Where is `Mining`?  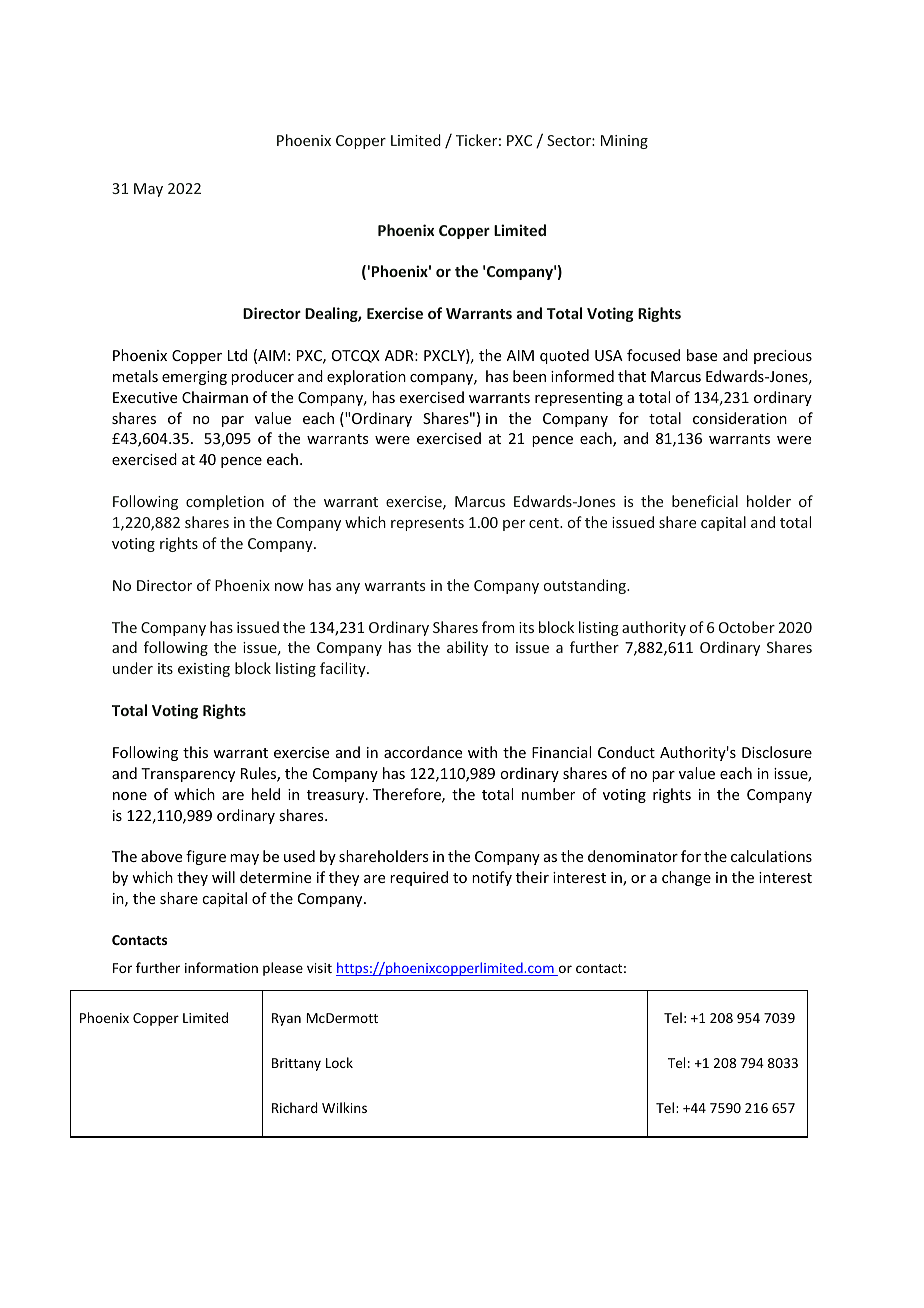 Mining is located at coordinates (624, 142).
